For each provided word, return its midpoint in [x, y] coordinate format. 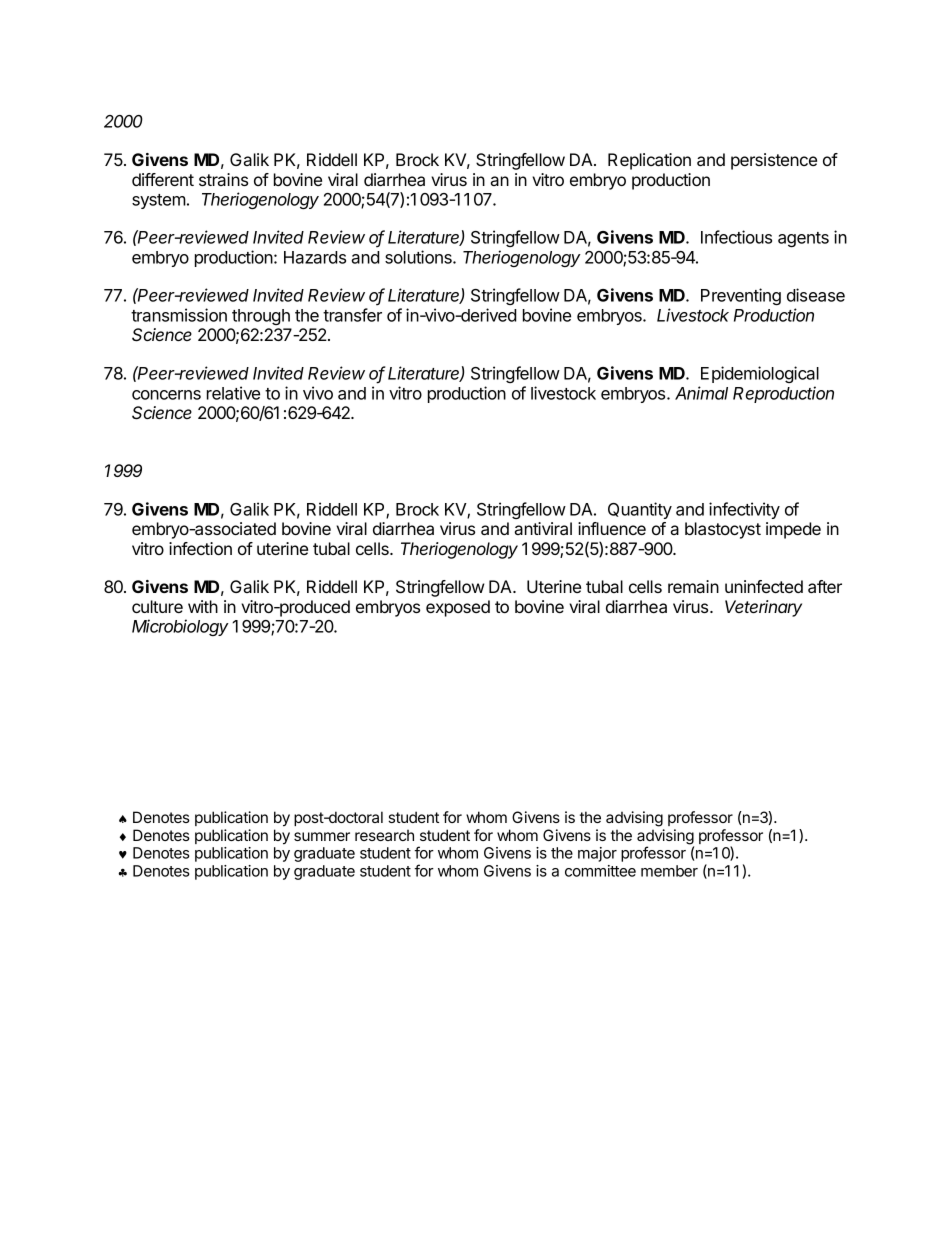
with [203, 606]
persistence [774, 161]
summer [322, 836]
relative [233, 393]
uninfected [764, 586]
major [597, 854]
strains [223, 179]
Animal [701, 393]
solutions [419, 257]
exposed [458, 608]
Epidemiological [760, 374]
